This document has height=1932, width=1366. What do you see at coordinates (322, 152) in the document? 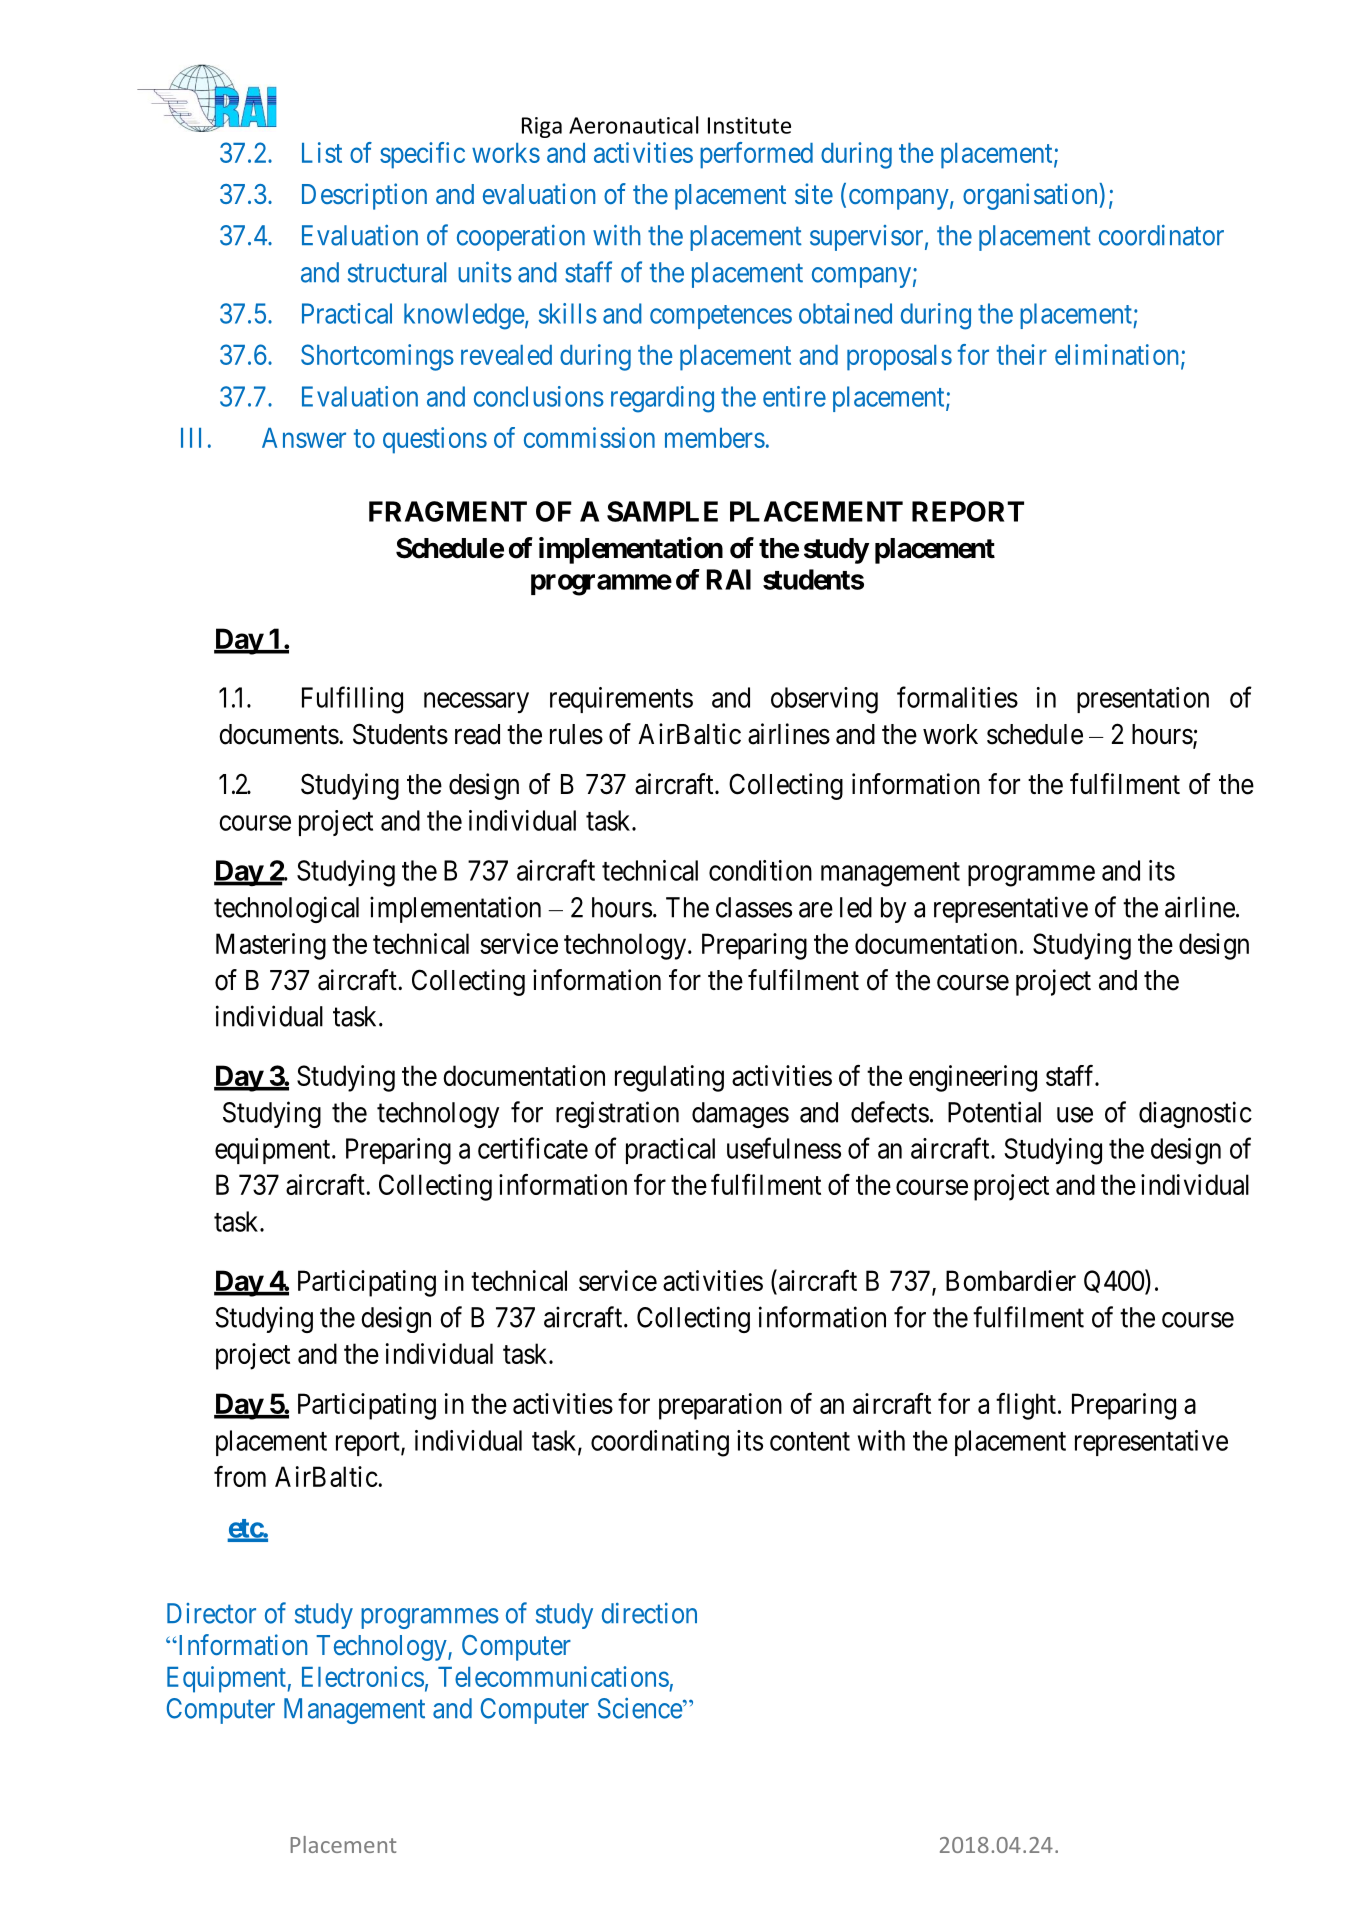
I see `List` at bounding box center [322, 152].
